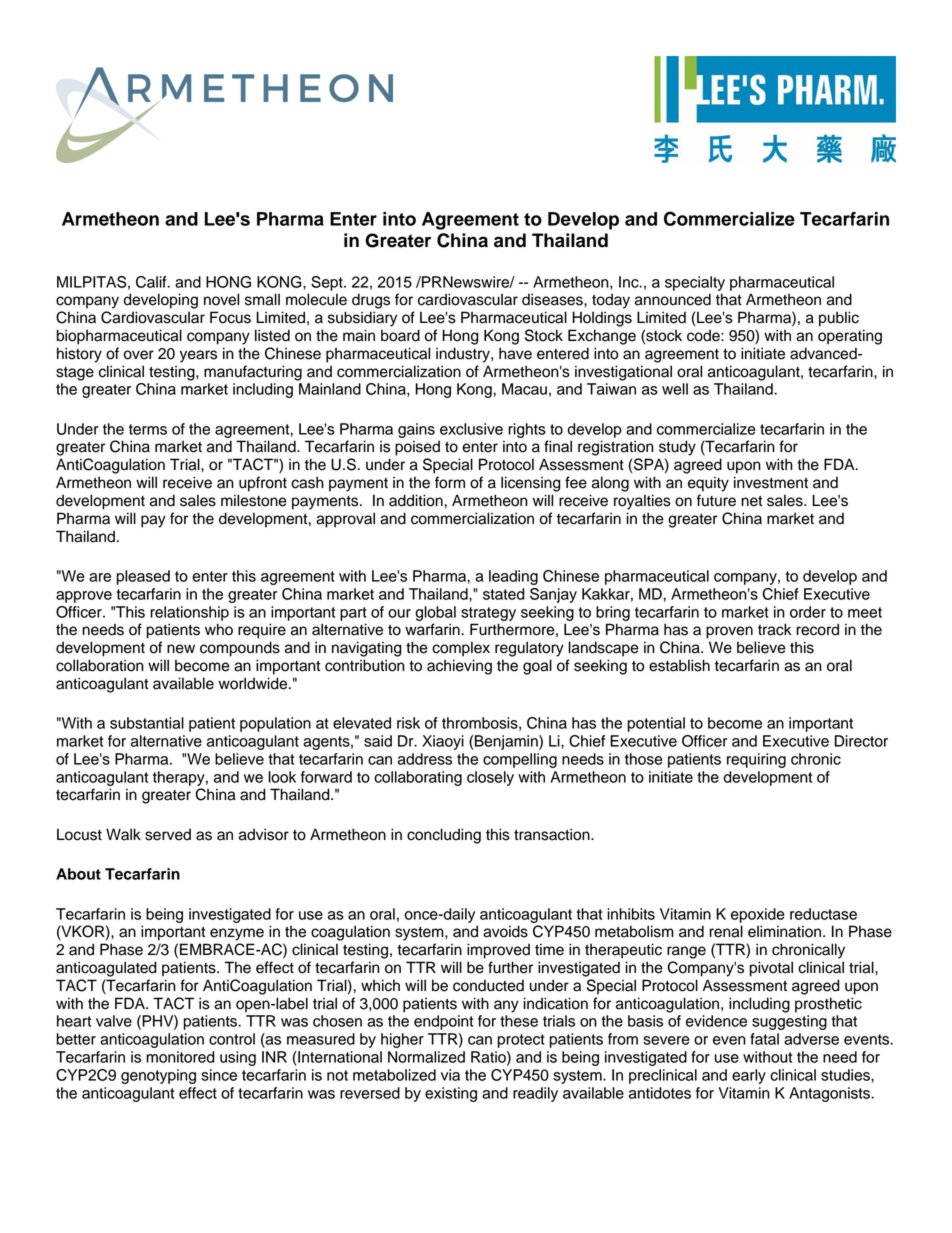  Describe the element at coordinates (444, 836) in the screenshot. I see `concluding` at that location.
